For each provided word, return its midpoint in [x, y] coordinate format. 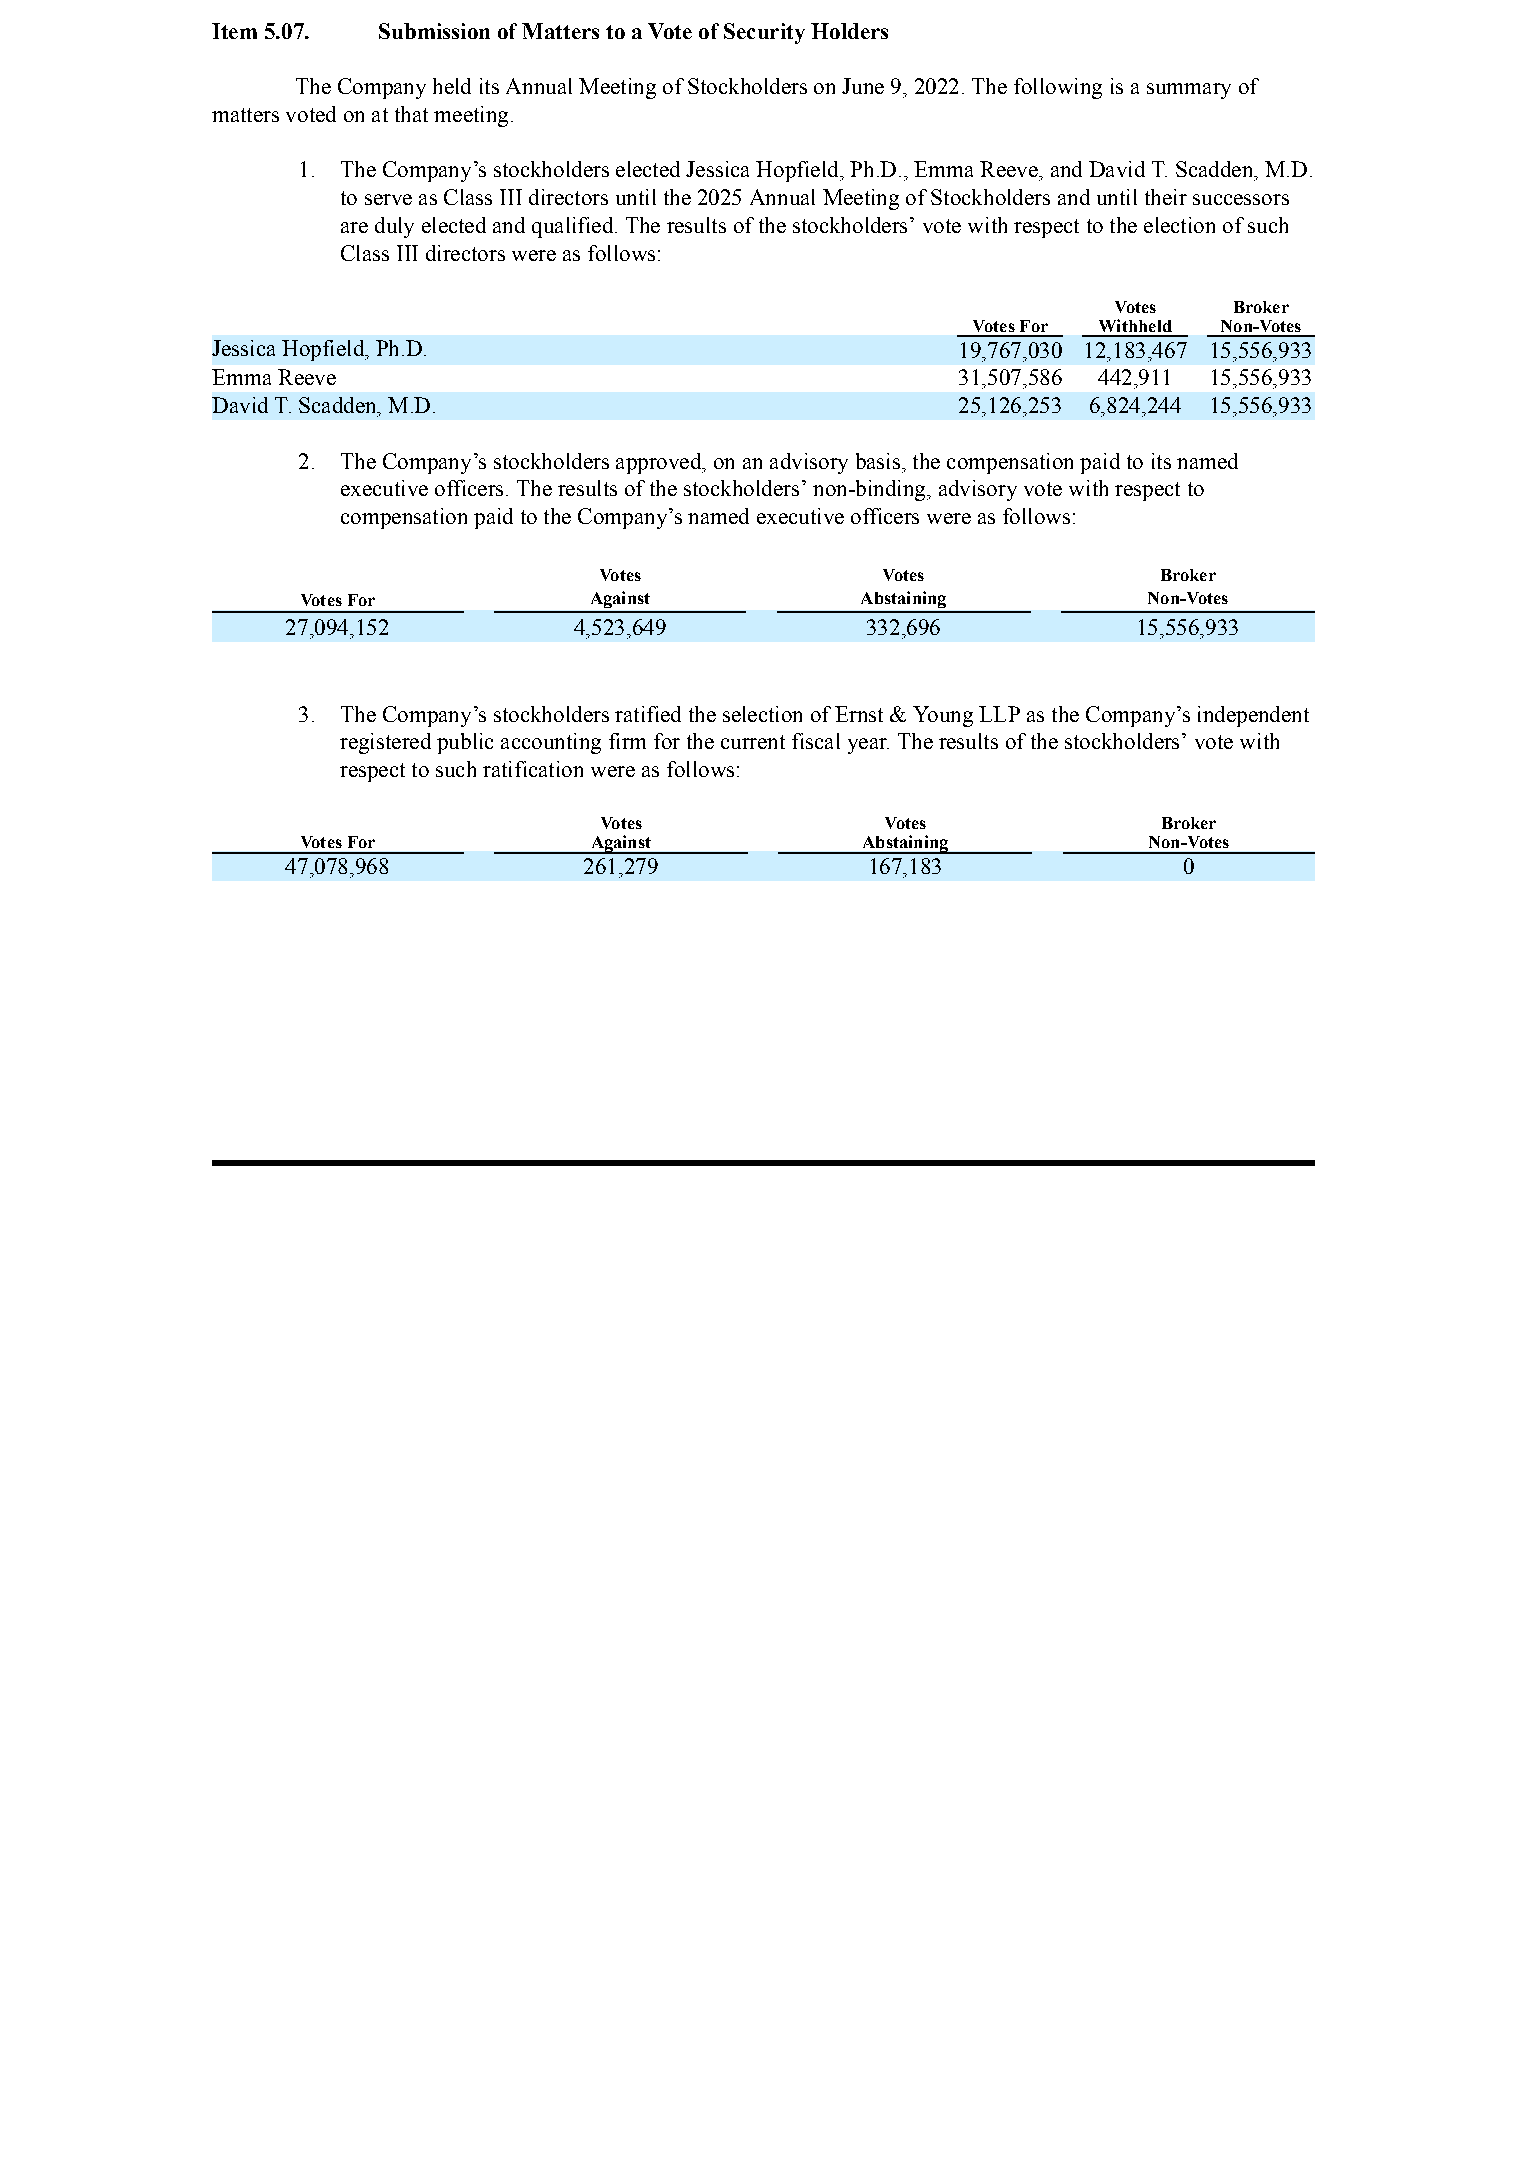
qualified [574, 227]
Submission [434, 31]
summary [1189, 91]
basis [878, 461]
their [1166, 197]
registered [385, 743]
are [354, 227]
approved [660, 463]
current [753, 742]
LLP [999, 714]
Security [764, 33]
